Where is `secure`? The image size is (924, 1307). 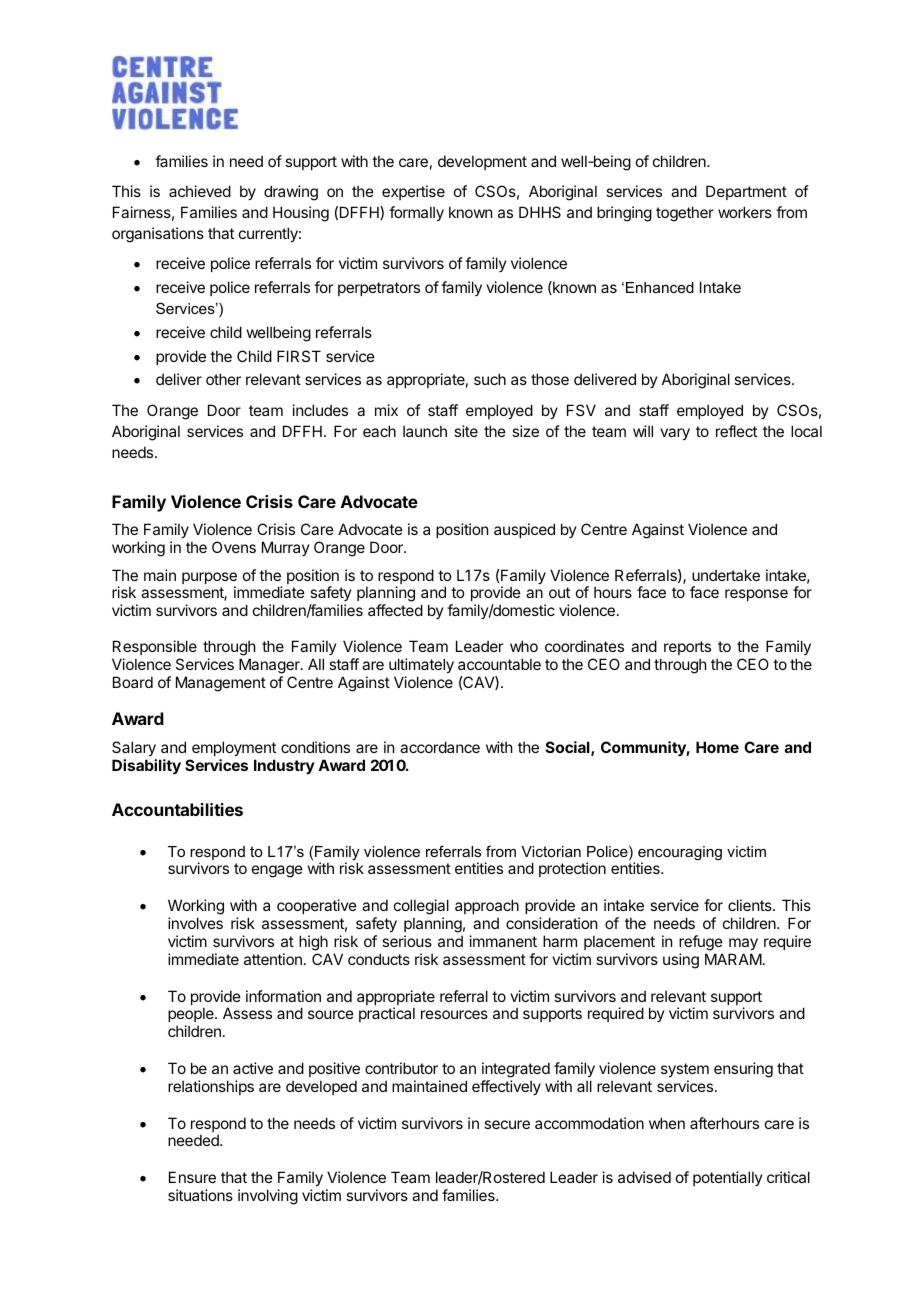
secure is located at coordinates (507, 1124).
